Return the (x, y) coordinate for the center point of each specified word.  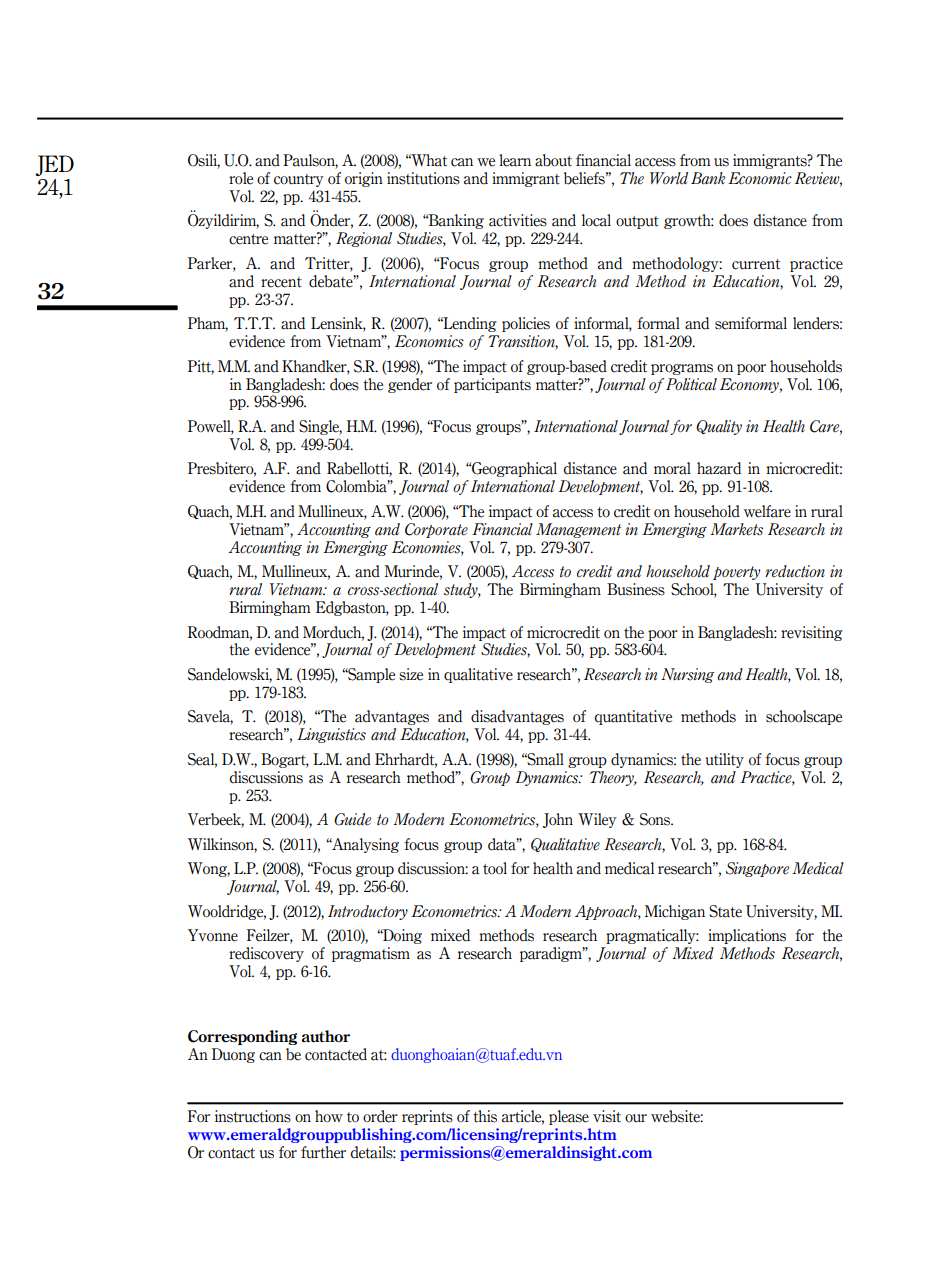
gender (410, 385)
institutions (423, 178)
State (725, 911)
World (669, 178)
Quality (719, 427)
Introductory (368, 912)
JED (54, 165)
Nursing (687, 675)
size (411, 674)
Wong (209, 869)
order (380, 1116)
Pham (208, 324)
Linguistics (331, 735)
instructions (253, 1116)
